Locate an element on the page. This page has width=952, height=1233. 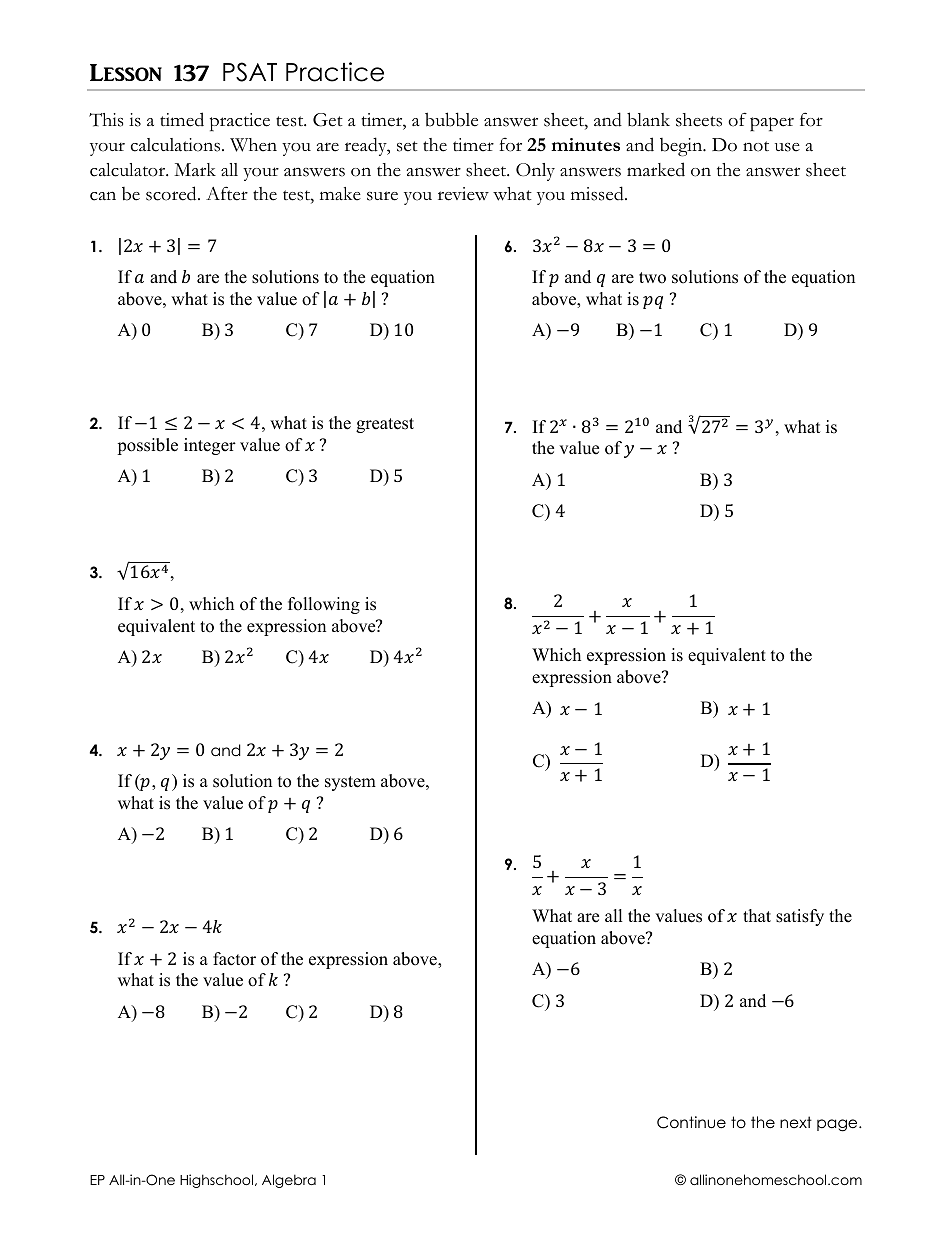
that is located at coordinates (757, 915).
